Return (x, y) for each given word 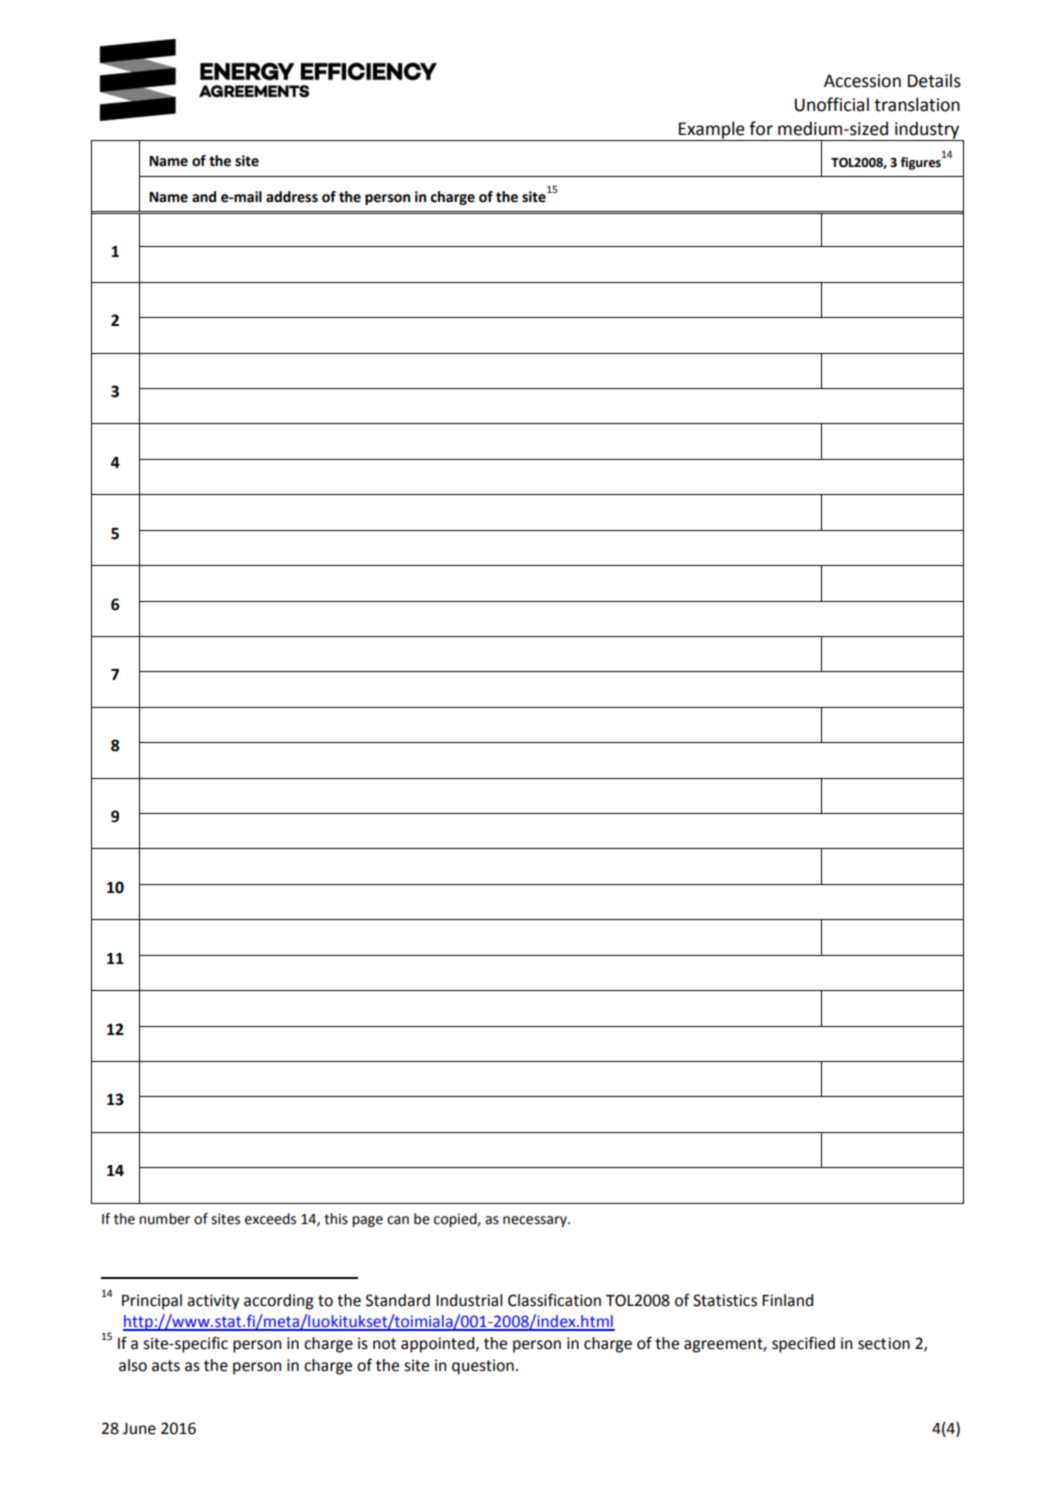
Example (712, 131)
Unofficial (832, 104)
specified (803, 1344)
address (292, 197)
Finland (787, 1300)
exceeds (270, 1219)
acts (166, 1366)
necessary (536, 1221)
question (483, 1367)
